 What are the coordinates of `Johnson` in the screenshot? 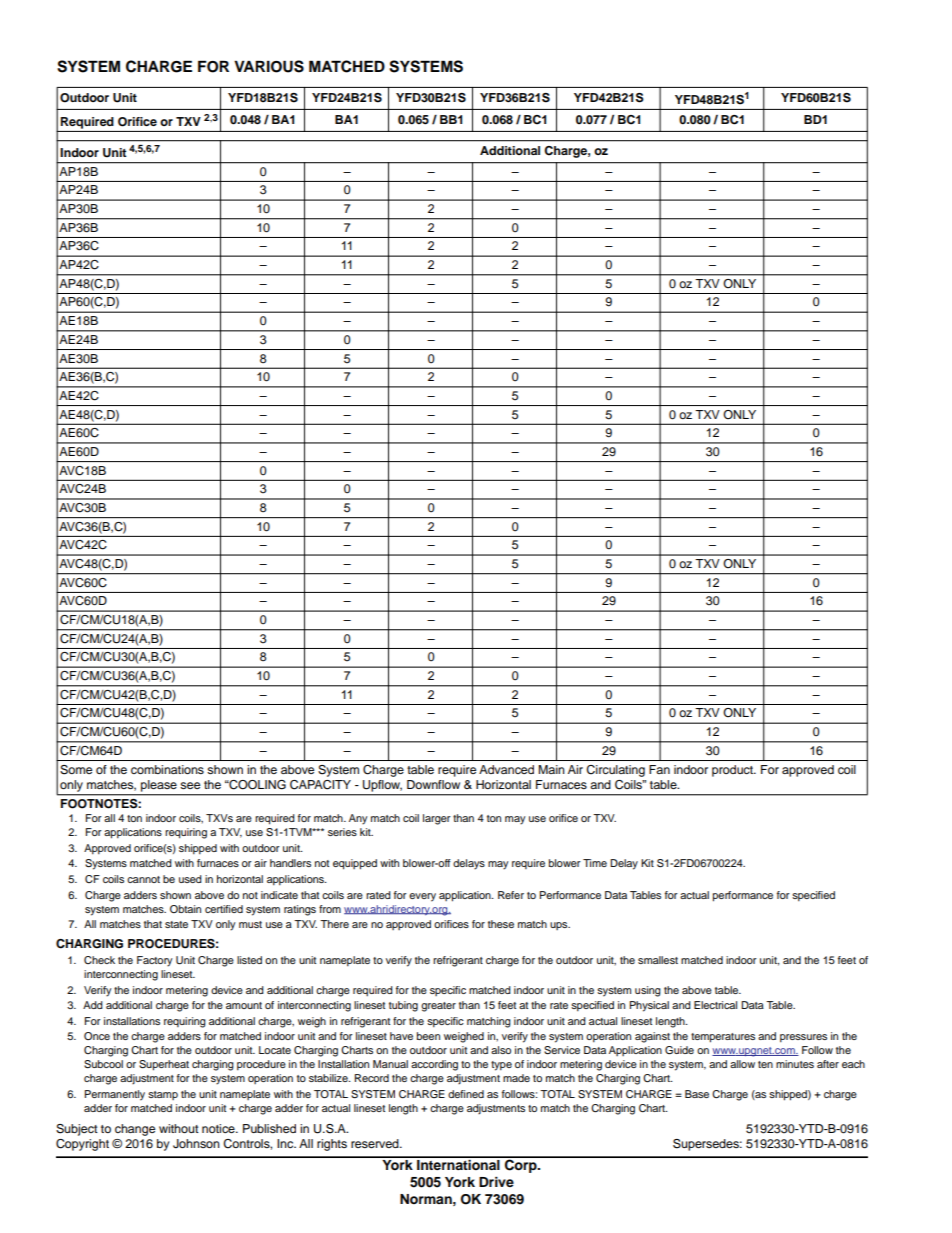 It's located at (196, 1144).
